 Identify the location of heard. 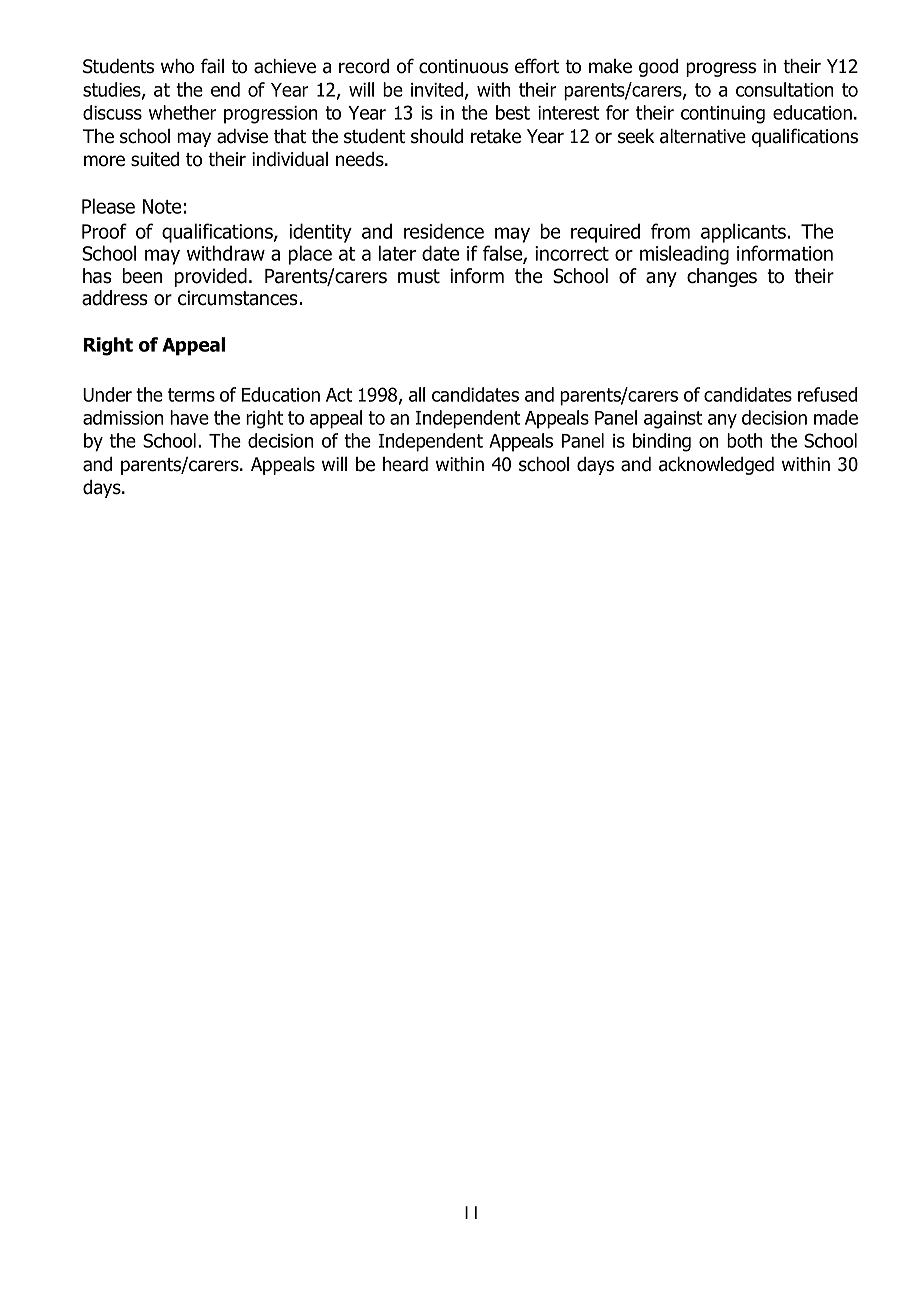
(405, 464).
